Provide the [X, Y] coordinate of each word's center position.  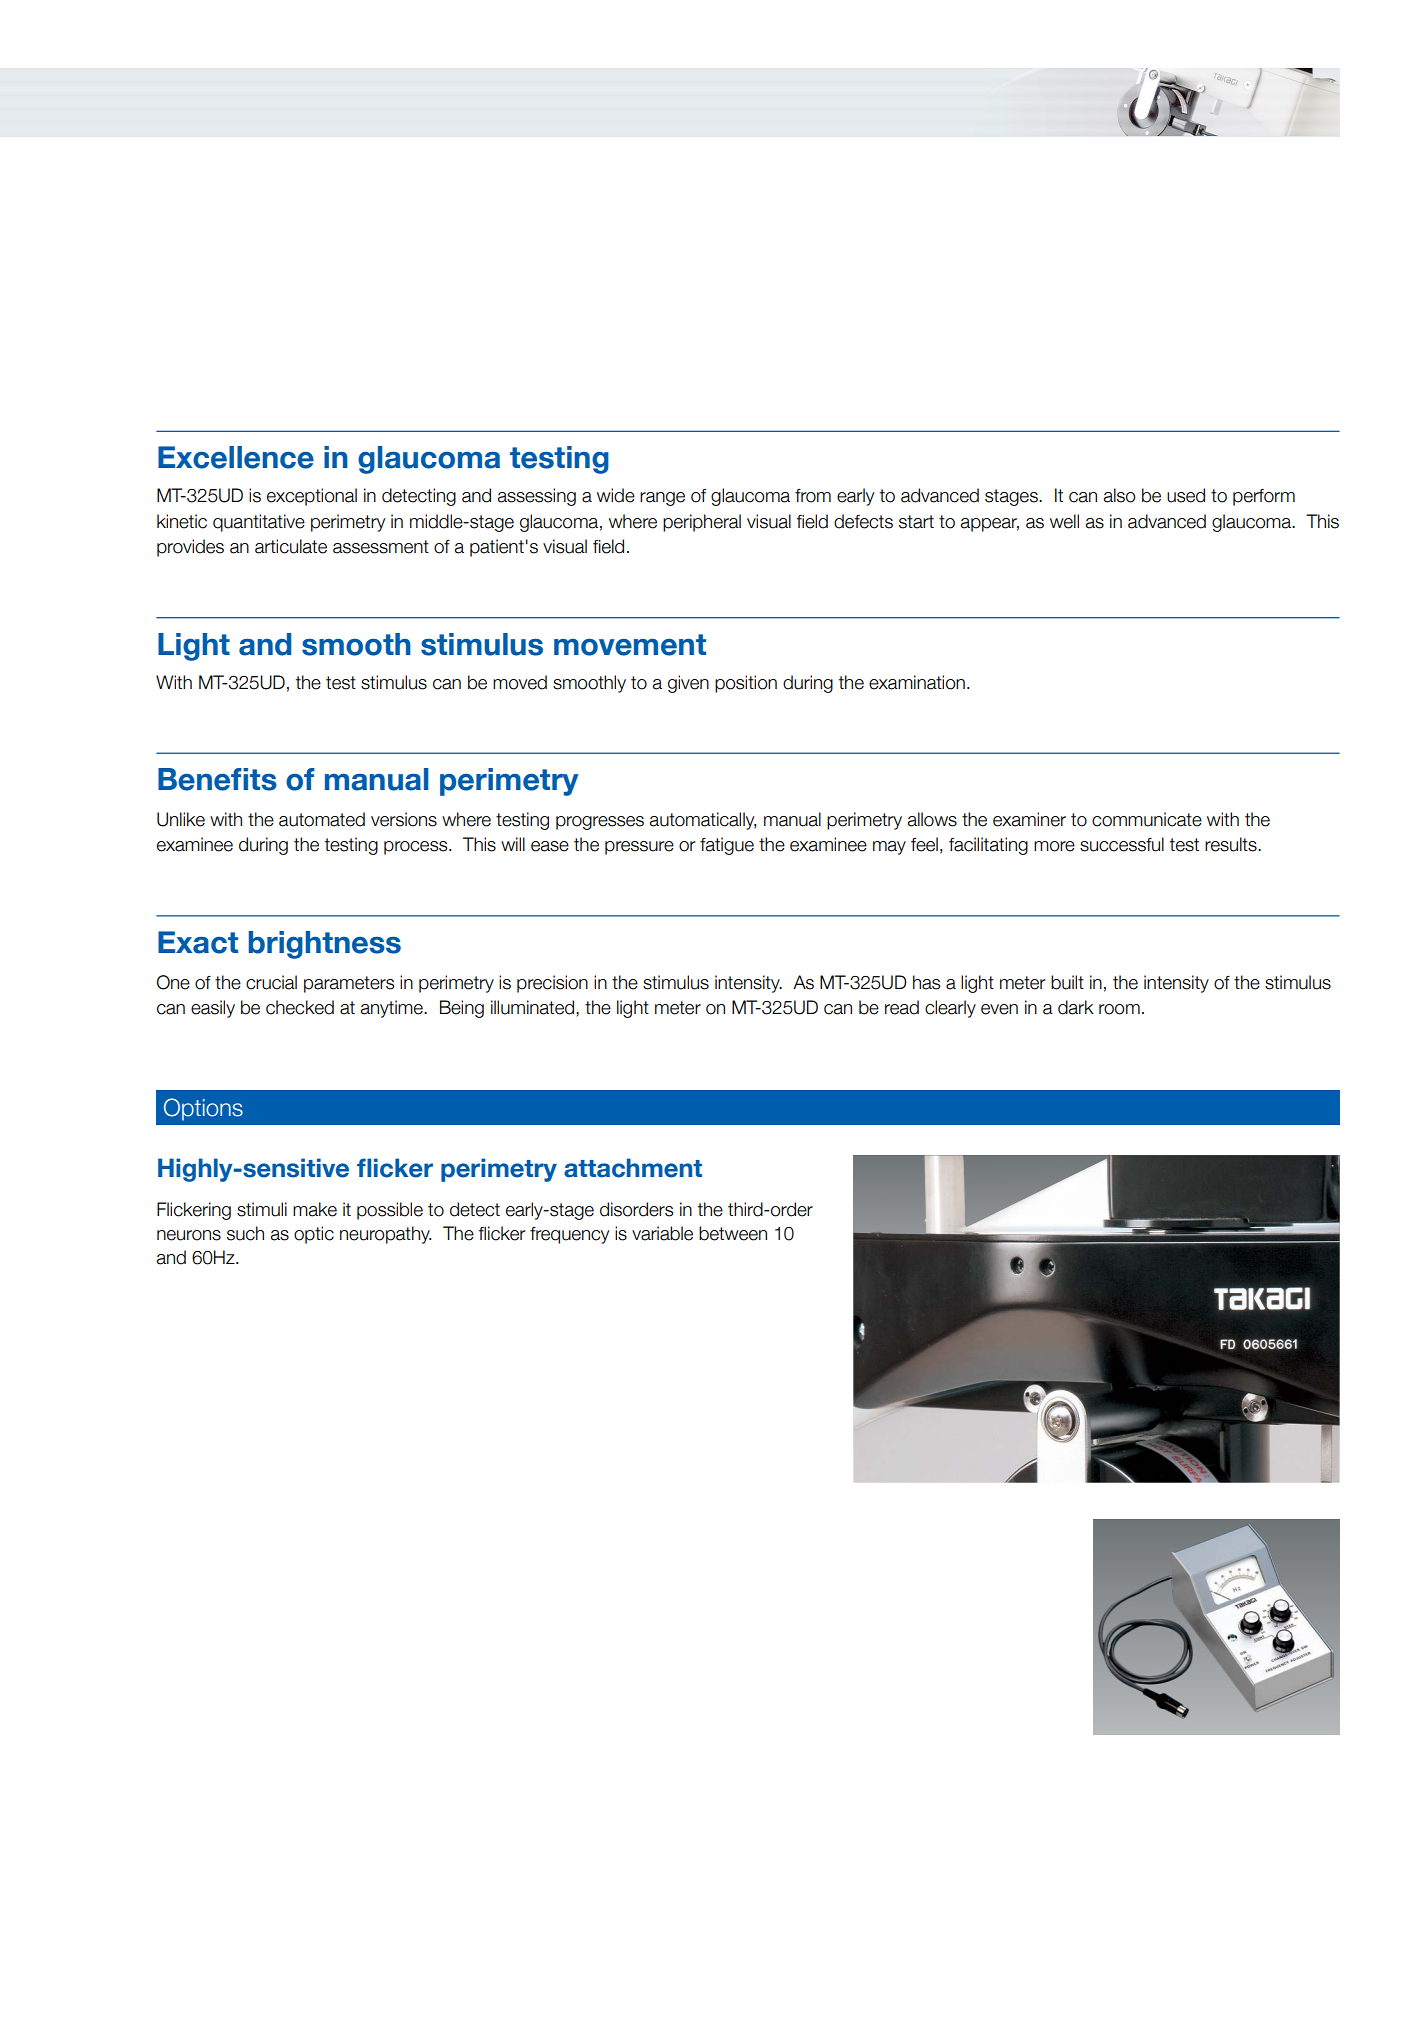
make [315, 1209]
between [733, 1233]
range [662, 499]
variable [662, 1233]
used [1186, 495]
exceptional [312, 497]
